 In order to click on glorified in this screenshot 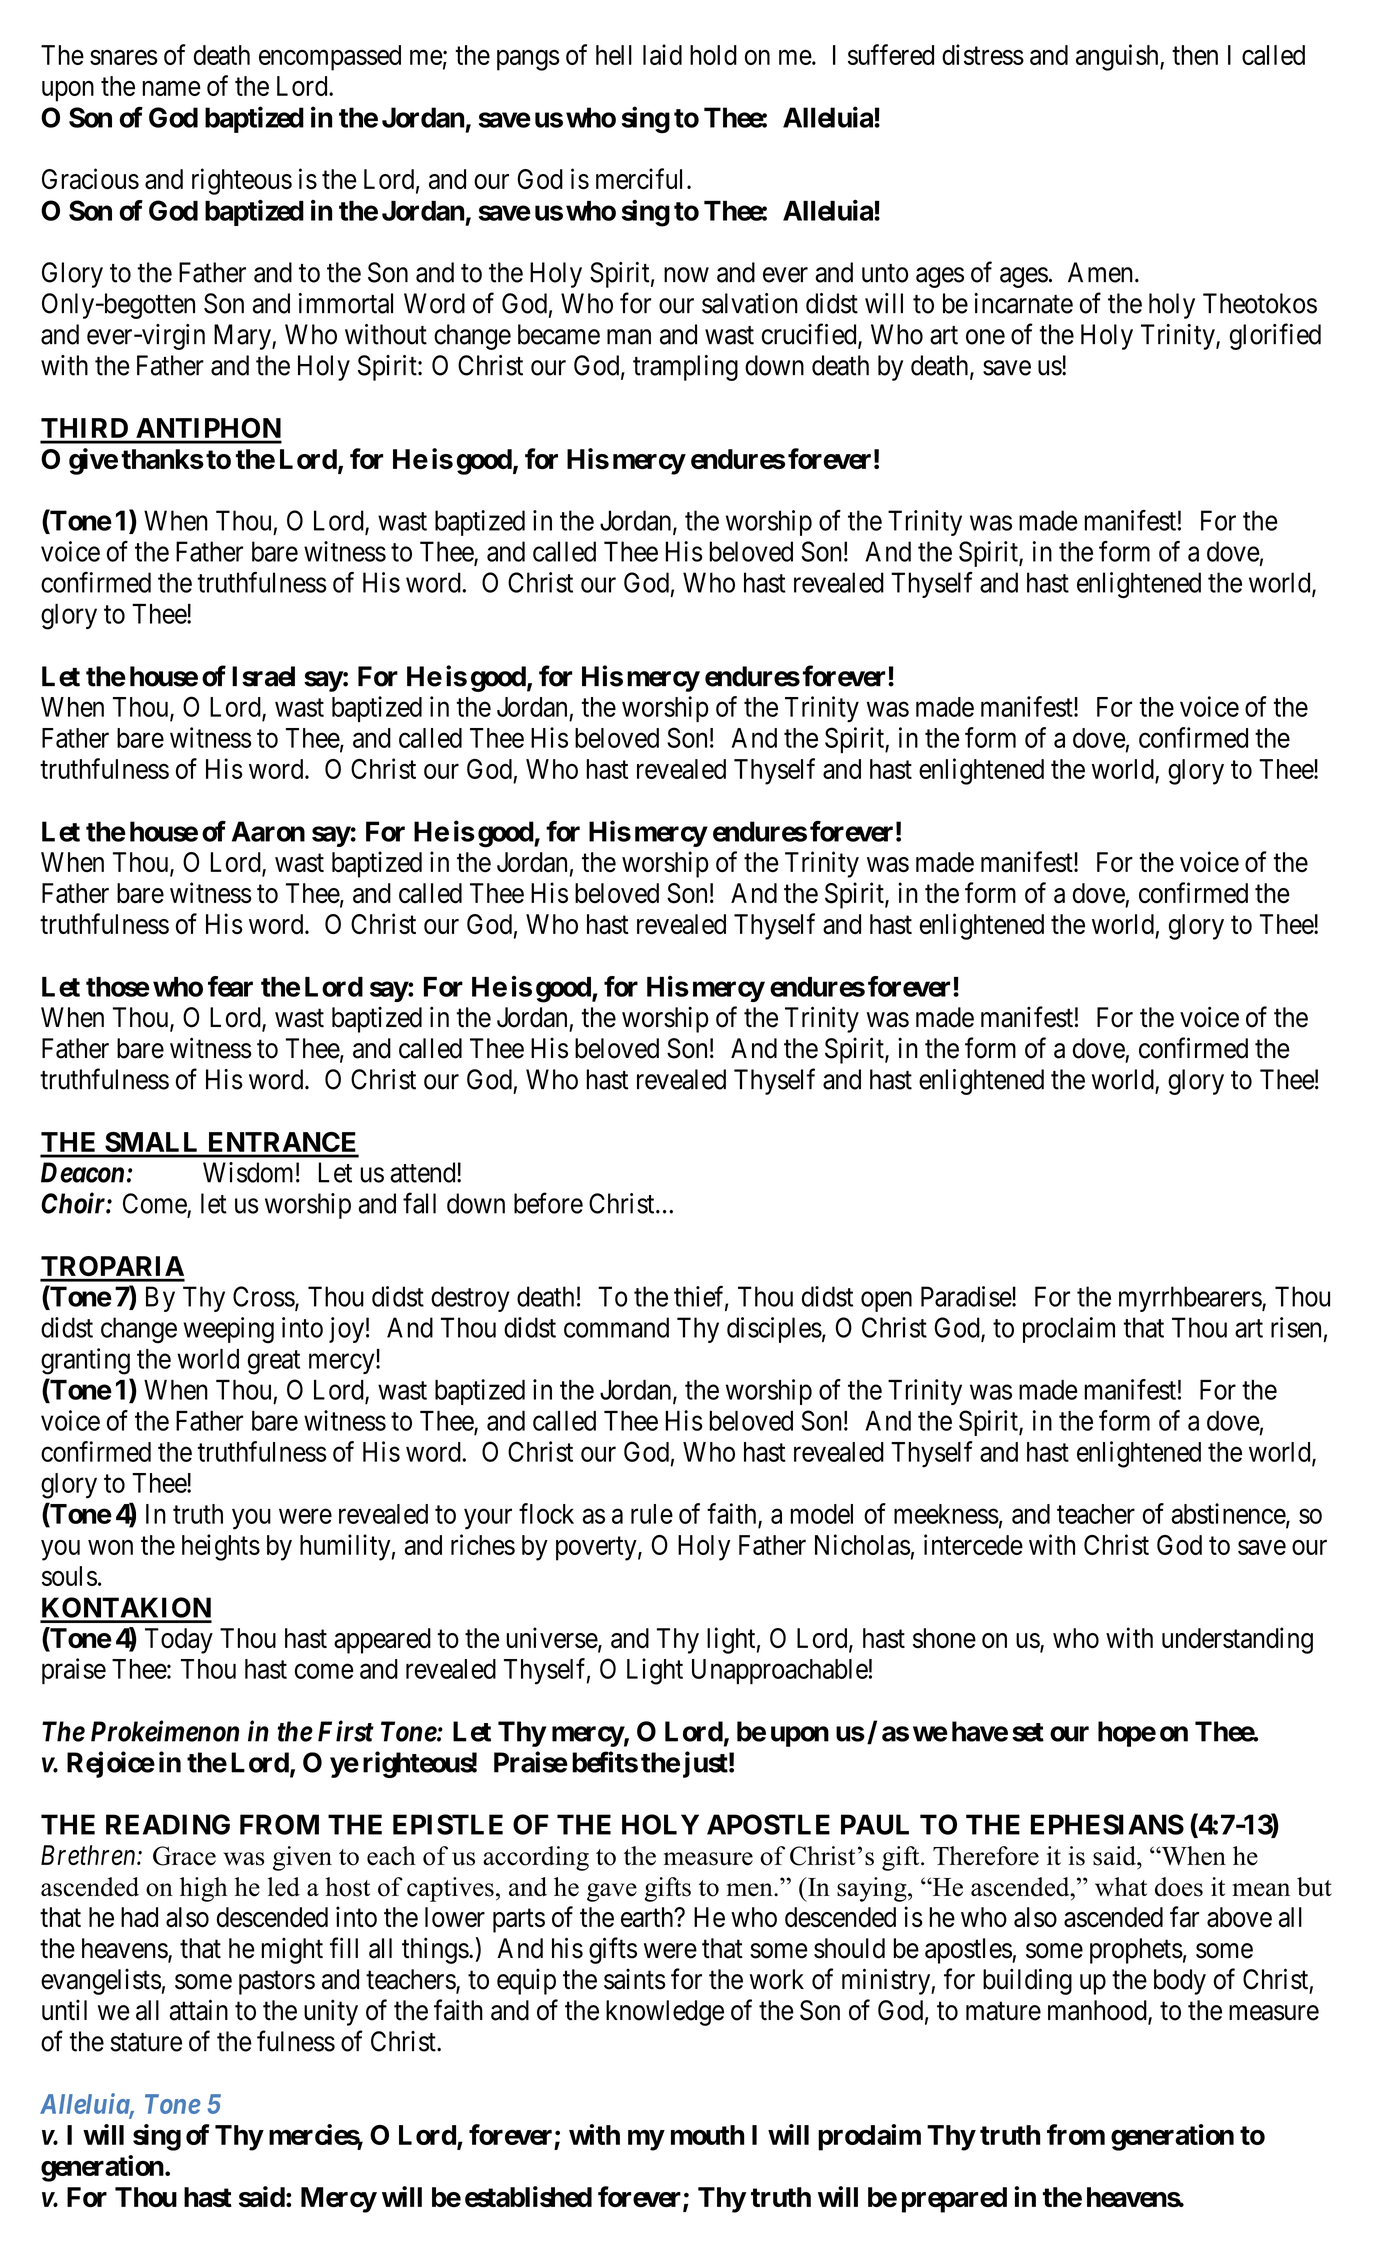, I will do `click(1275, 336)`.
